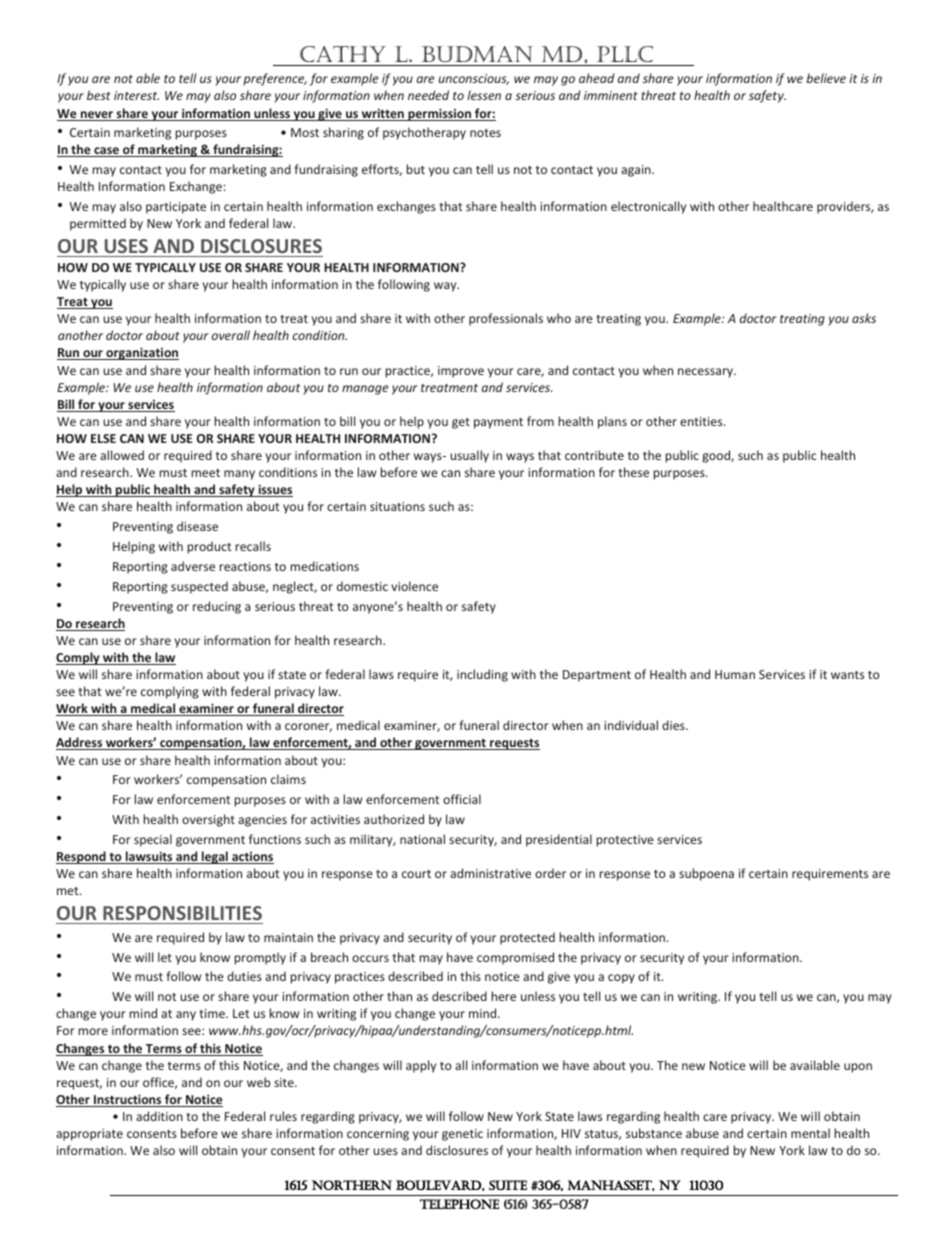 The width and height of the page is (952, 1233). What do you see at coordinates (473, 79) in the page?
I see `unconscious` at bounding box center [473, 79].
